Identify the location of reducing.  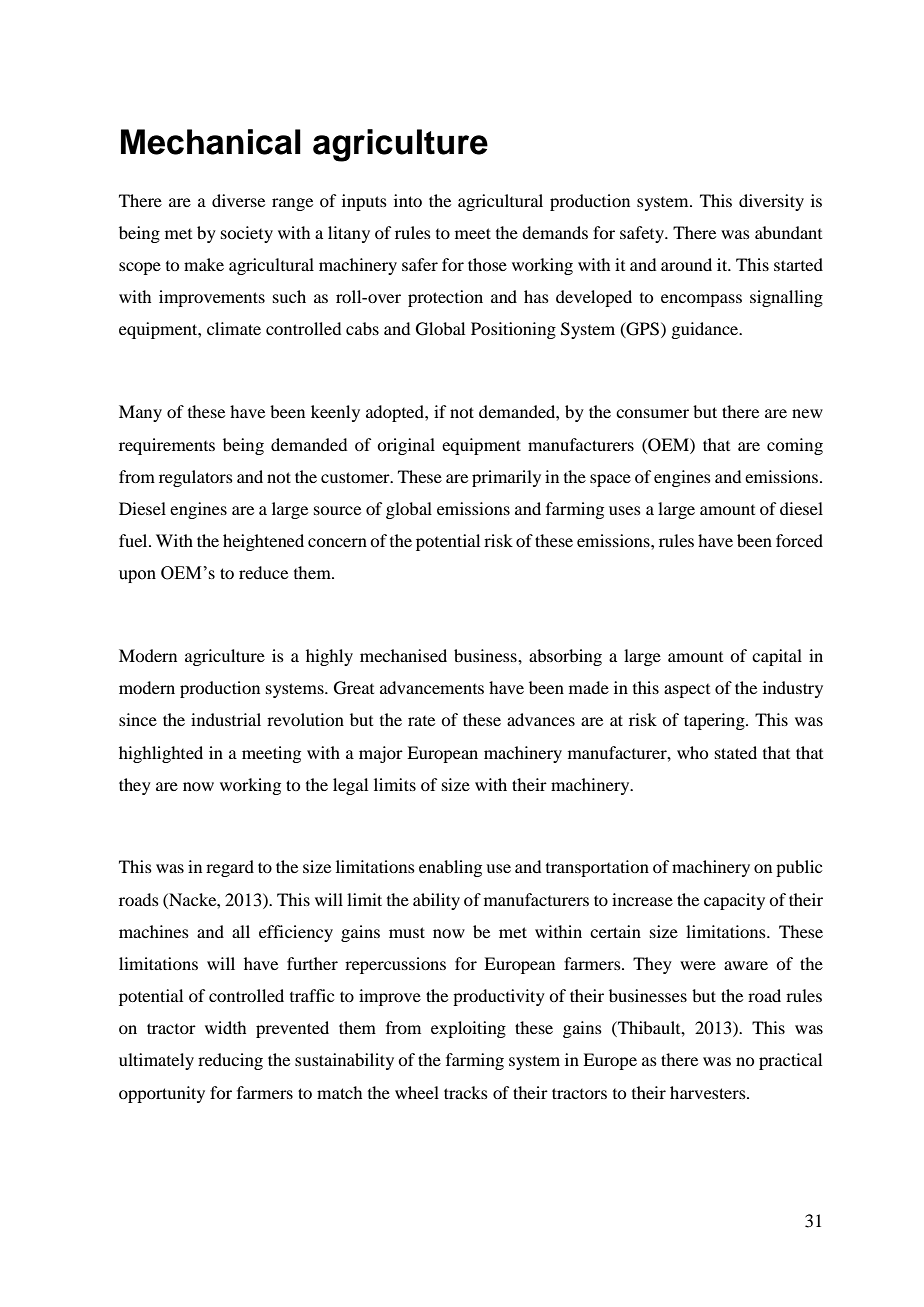
(230, 1061).
